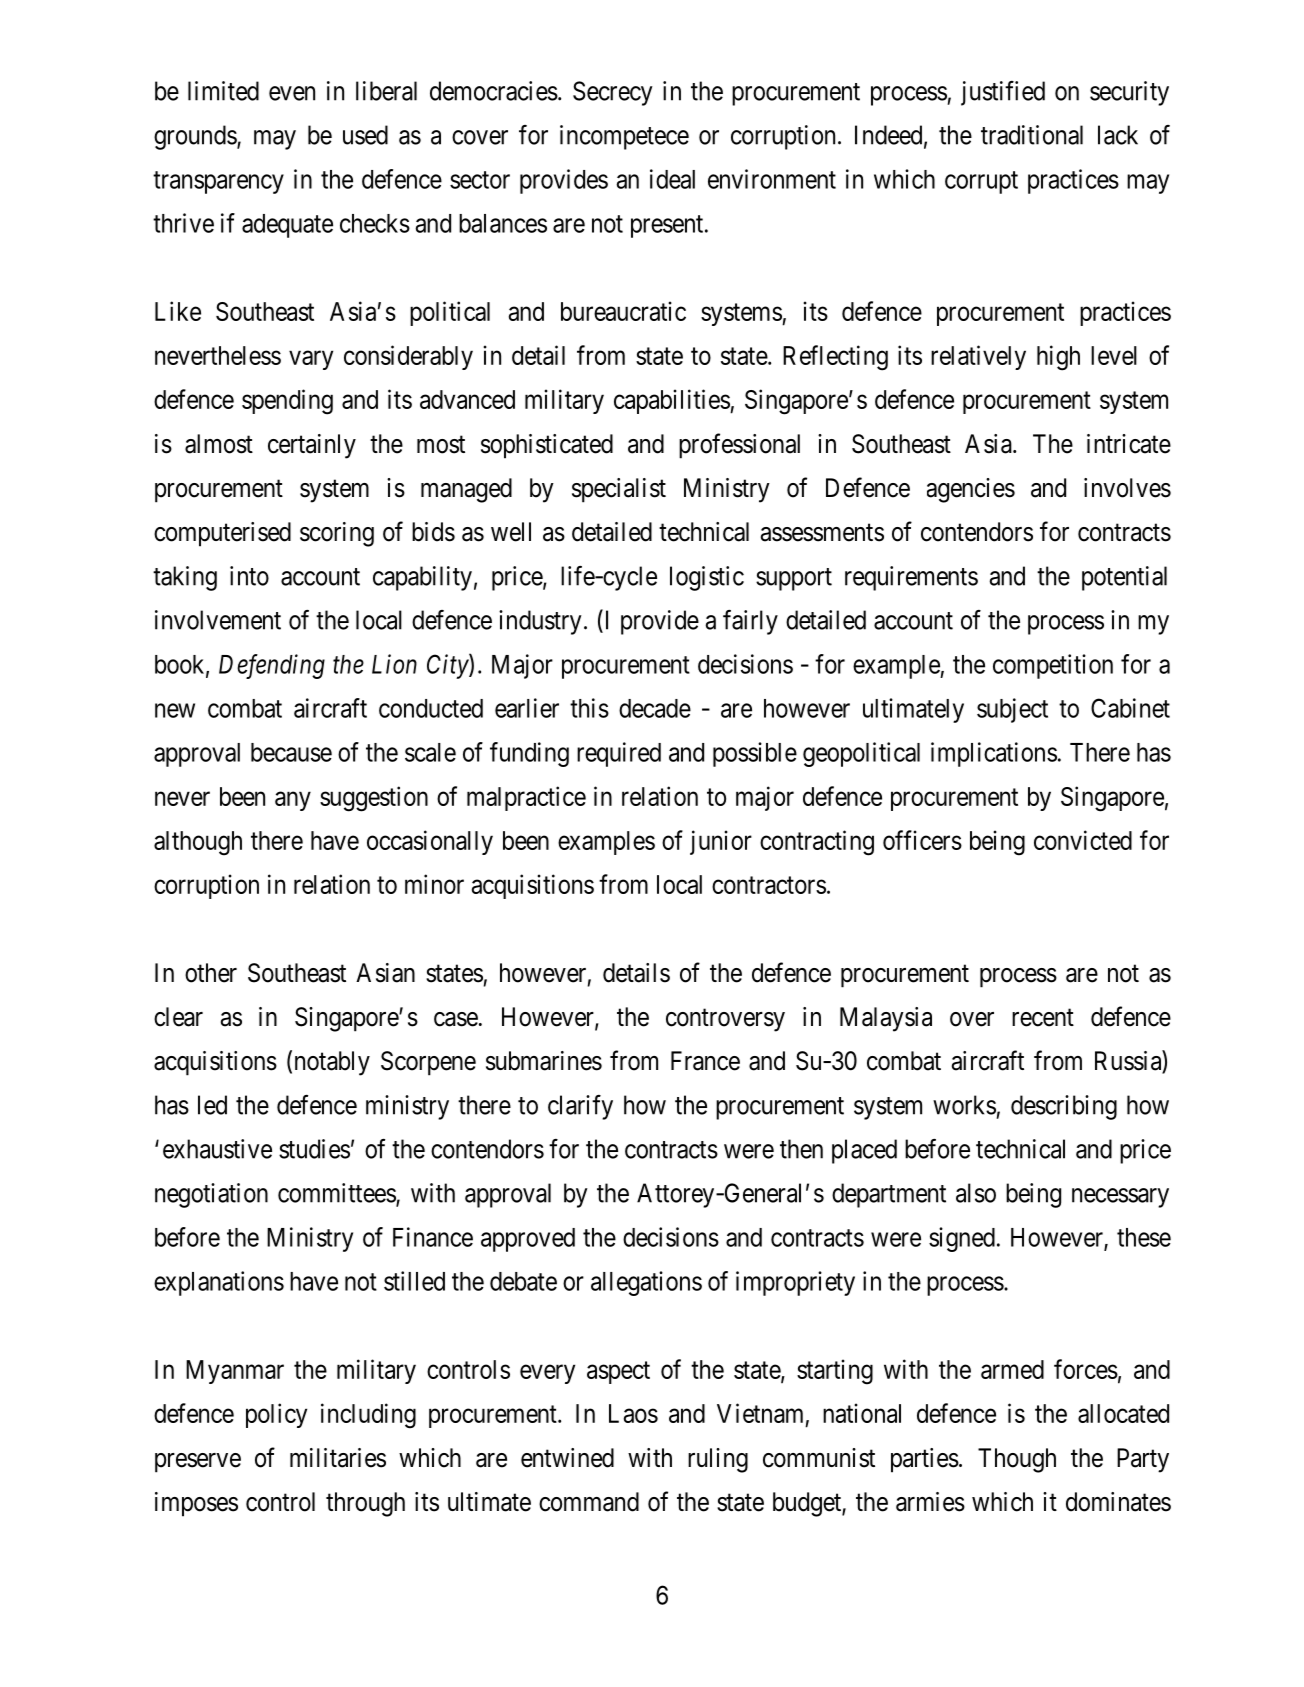 This document has width=1304, height=1687. What do you see at coordinates (293, 801) in the document?
I see `any` at bounding box center [293, 801].
